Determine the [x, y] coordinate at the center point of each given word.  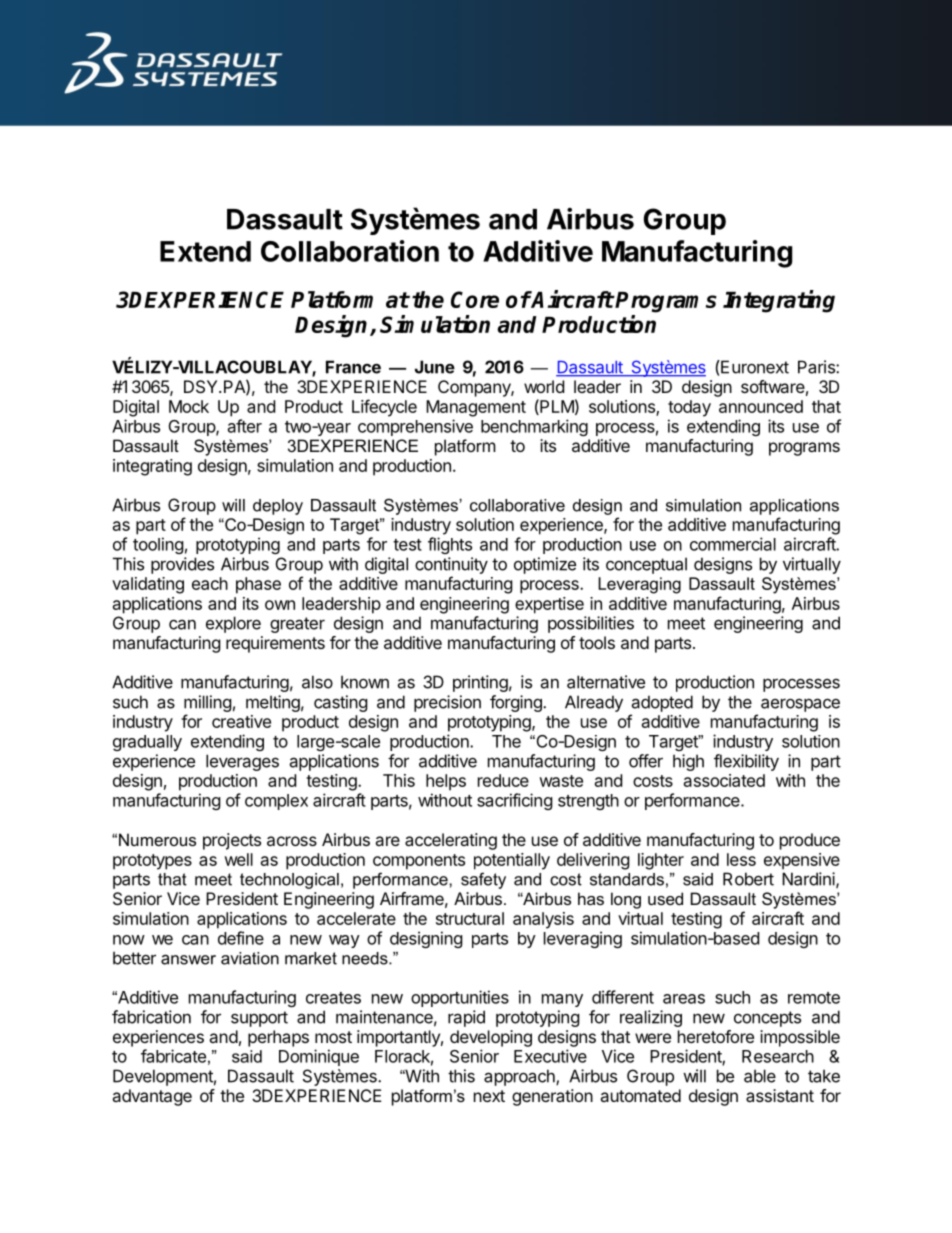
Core [475, 299]
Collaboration [350, 251]
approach [520, 1077]
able [760, 1076]
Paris [817, 367]
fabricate [173, 1056]
